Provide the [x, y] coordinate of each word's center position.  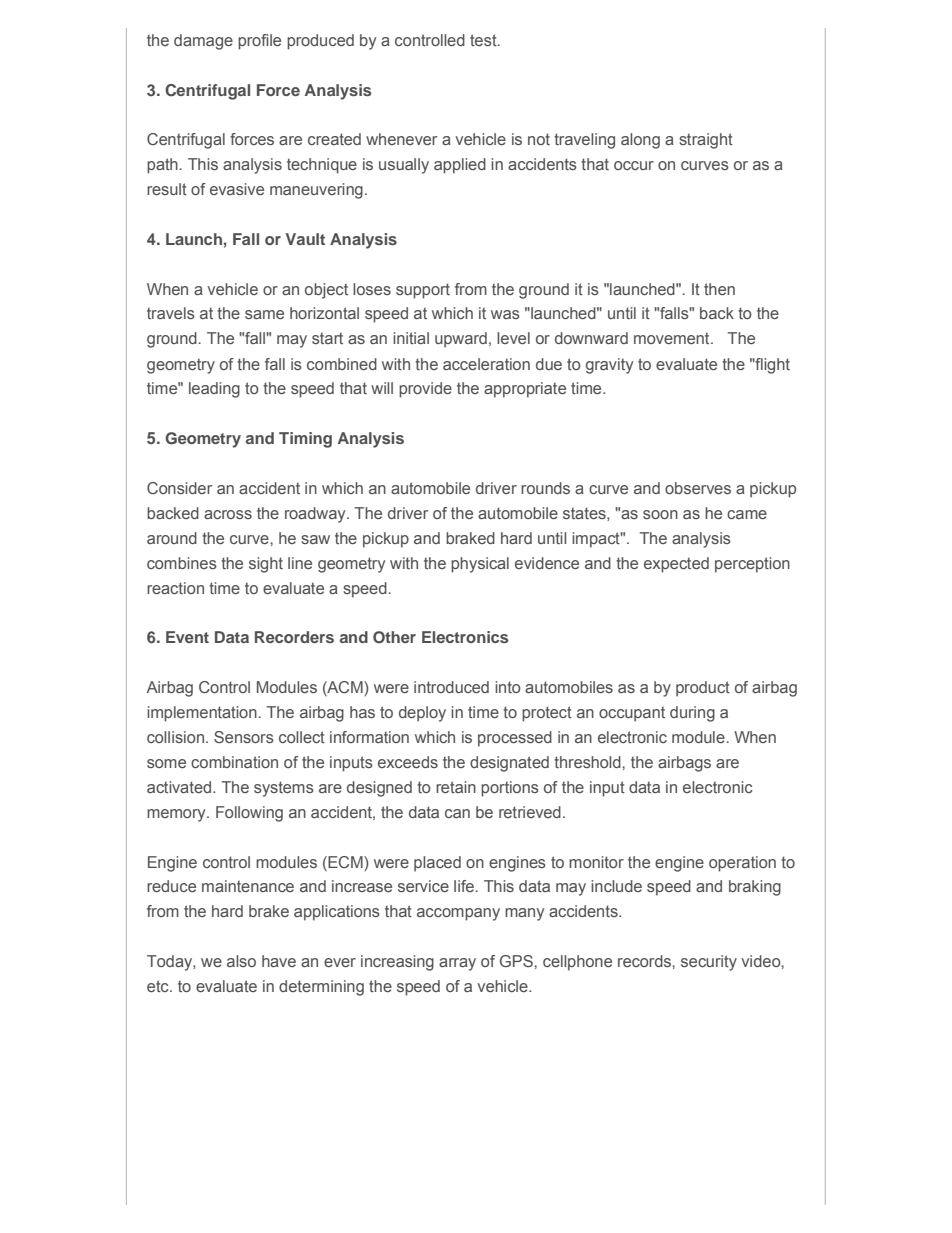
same [264, 314]
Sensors [244, 737]
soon [660, 514]
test [484, 40]
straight [706, 141]
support [423, 291]
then [719, 289]
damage [203, 42]
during [692, 714]
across [228, 514]
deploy [422, 714]
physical [480, 565]
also [241, 961]
